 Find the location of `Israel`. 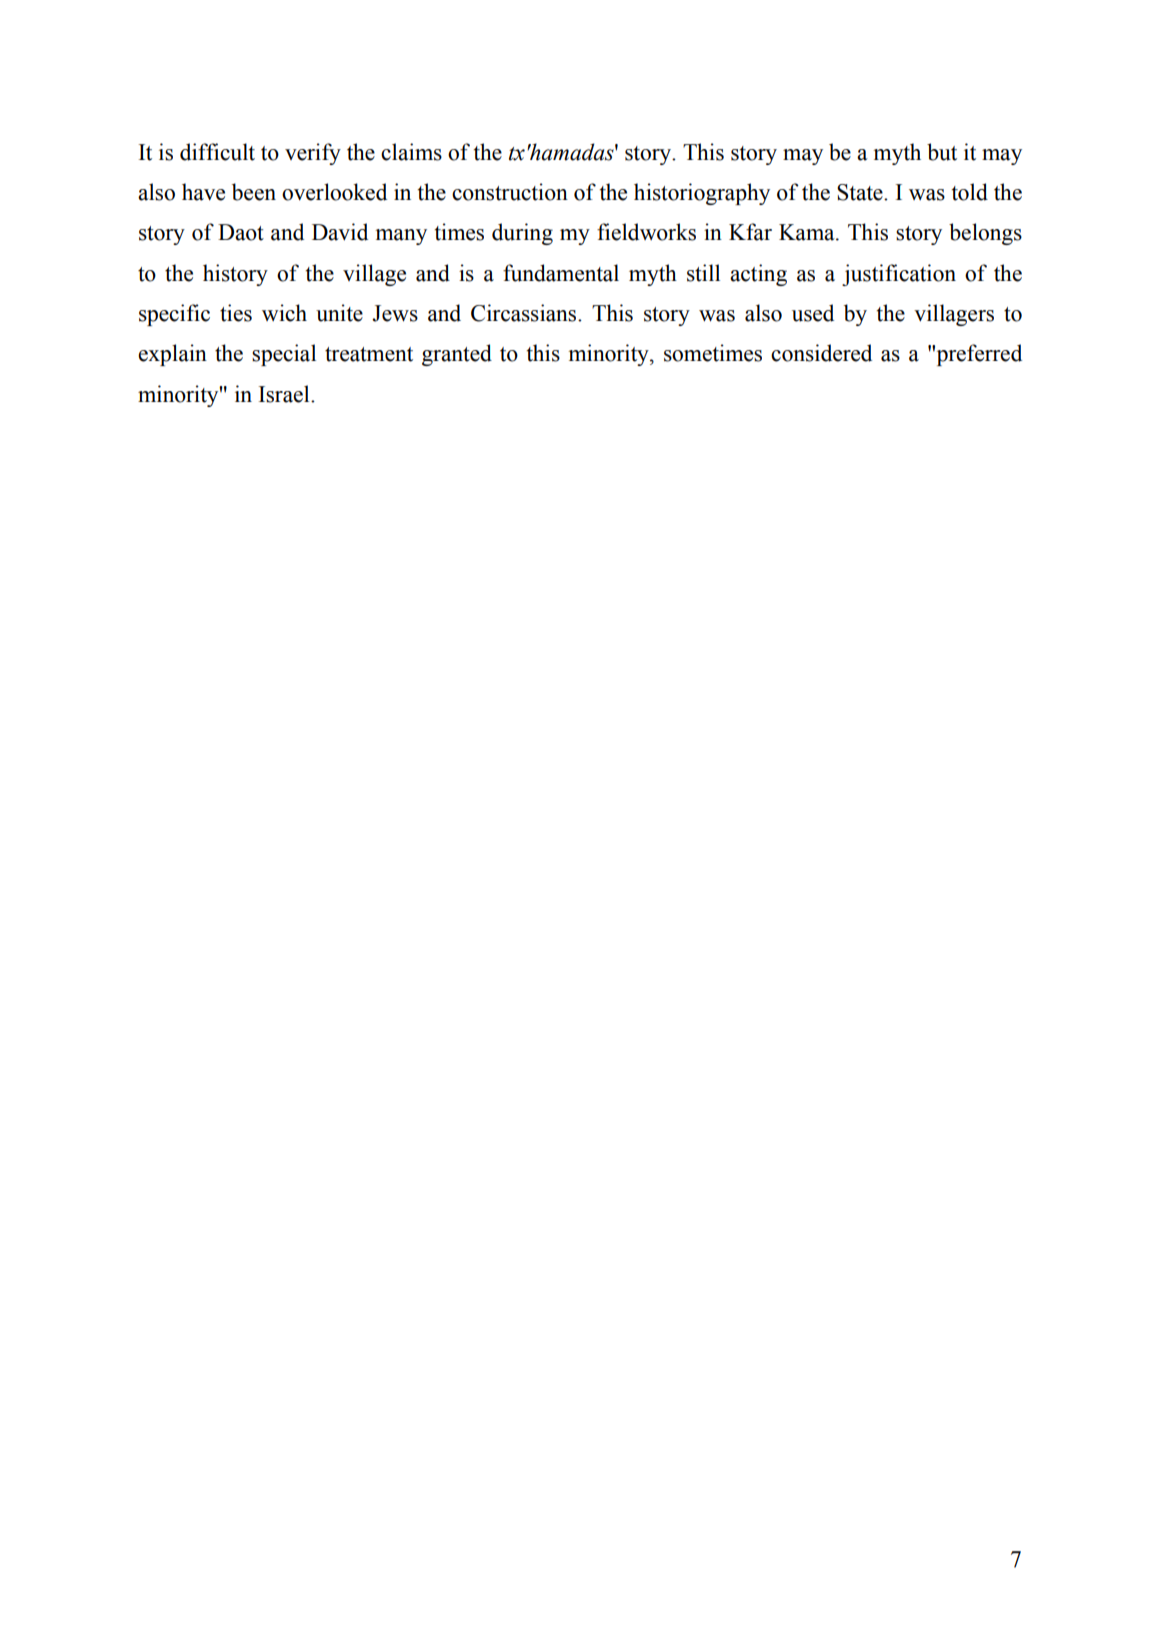

Israel is located at coordinates (285, 394).
